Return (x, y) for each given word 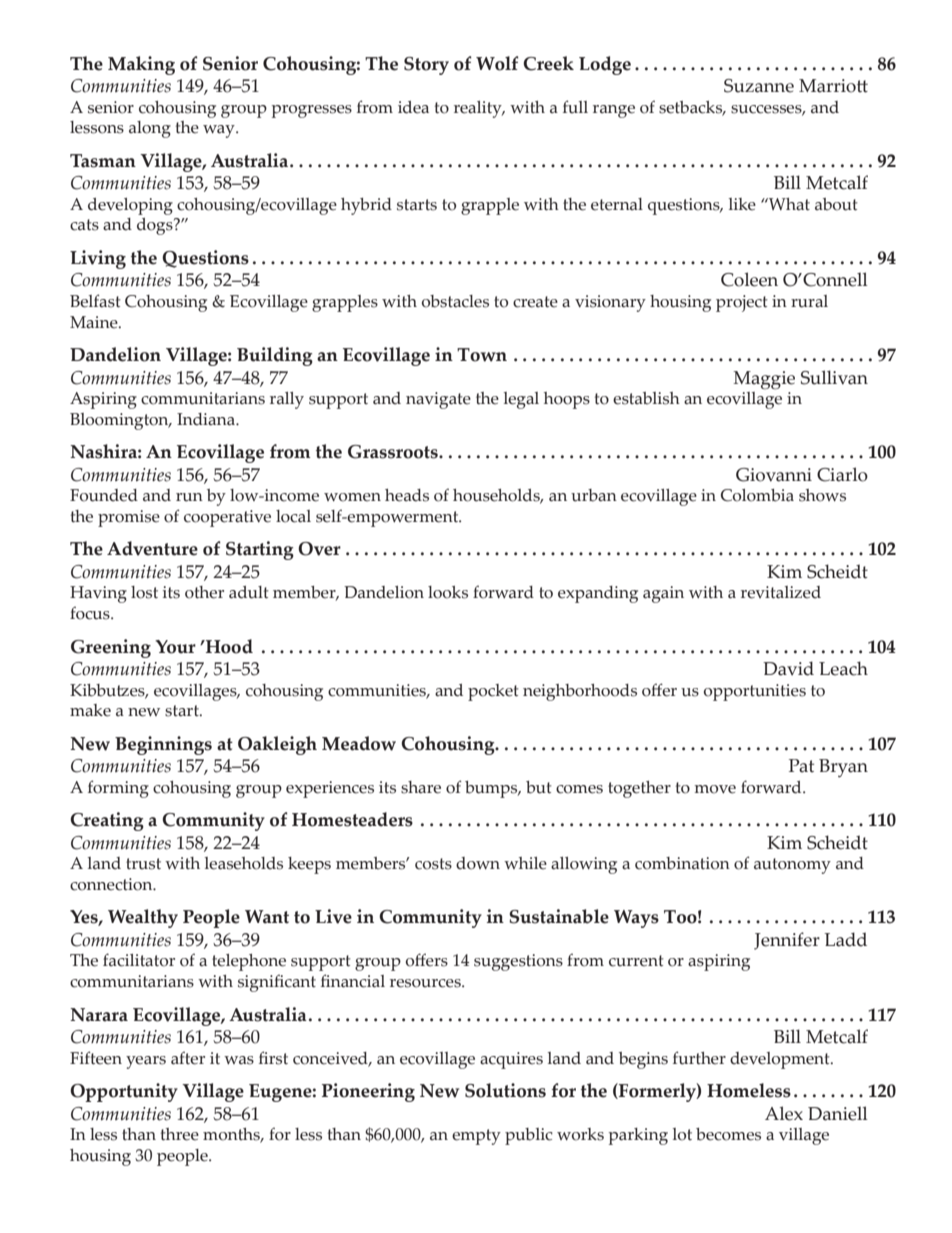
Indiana (207, 419)
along (150, 129)
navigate (438, 400)
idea (413, 107)
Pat (801, 766)
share (421, 787)
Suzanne (759, 86)
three (180, 1134)
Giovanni (774, 475)
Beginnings (163, 745)
